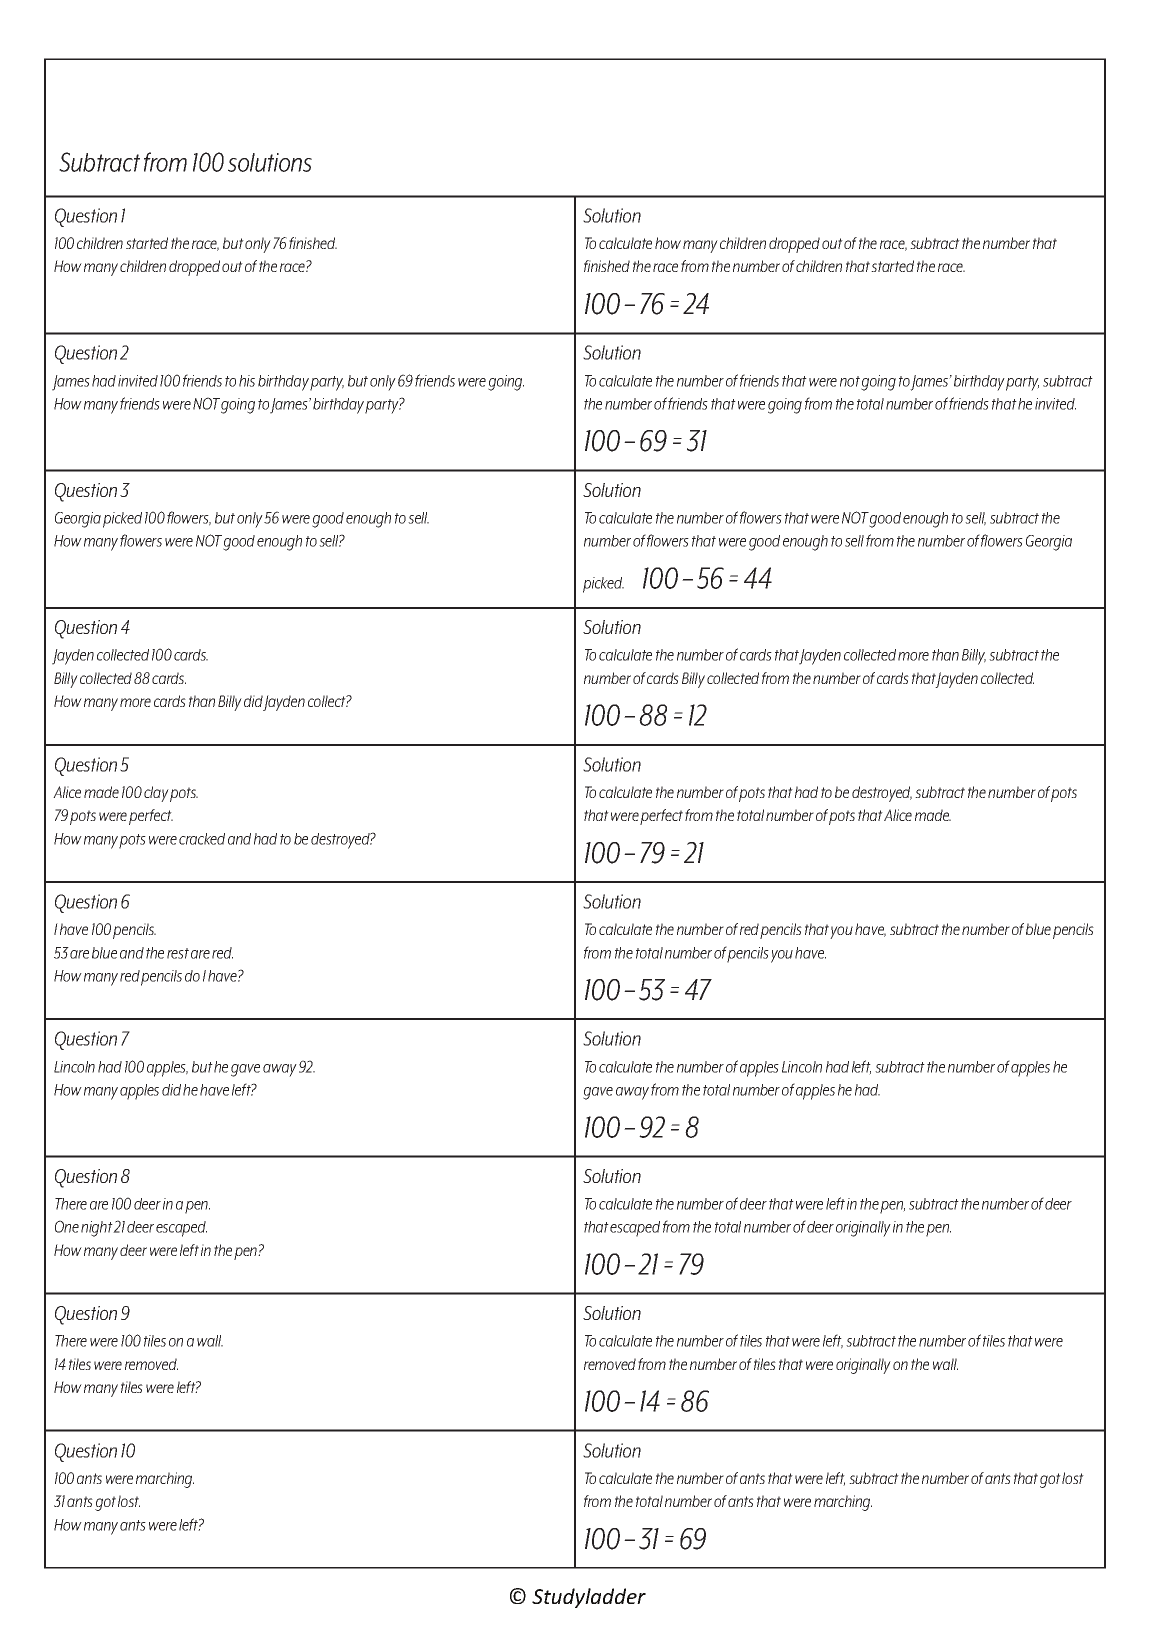 This page has width=1150, height=1627. Describe the element at coordinates (97, 1229) in the page. I see `night` at that location.
